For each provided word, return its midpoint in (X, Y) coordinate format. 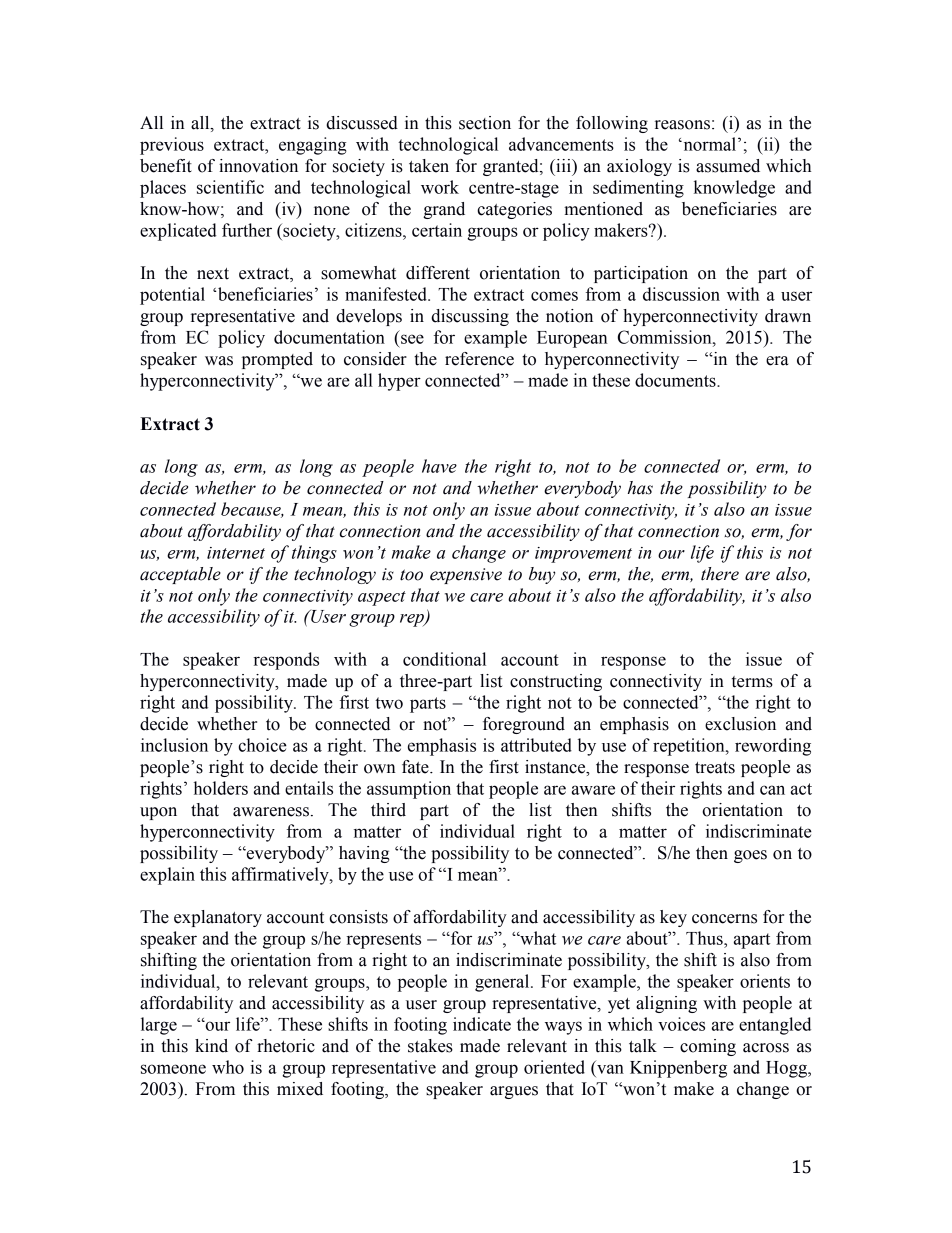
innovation (258, 166)
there (720, 574)
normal (708, 144)
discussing (470, 317)
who (228, 1067)
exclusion (740, 724)
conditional (444, 659)
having (364, 854)
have (439, 466)
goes (750, 856)
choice (262, 745)
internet (236, 553)
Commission (666, 337)
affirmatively (281, 876)
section (485, 123)
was (219, 361)
